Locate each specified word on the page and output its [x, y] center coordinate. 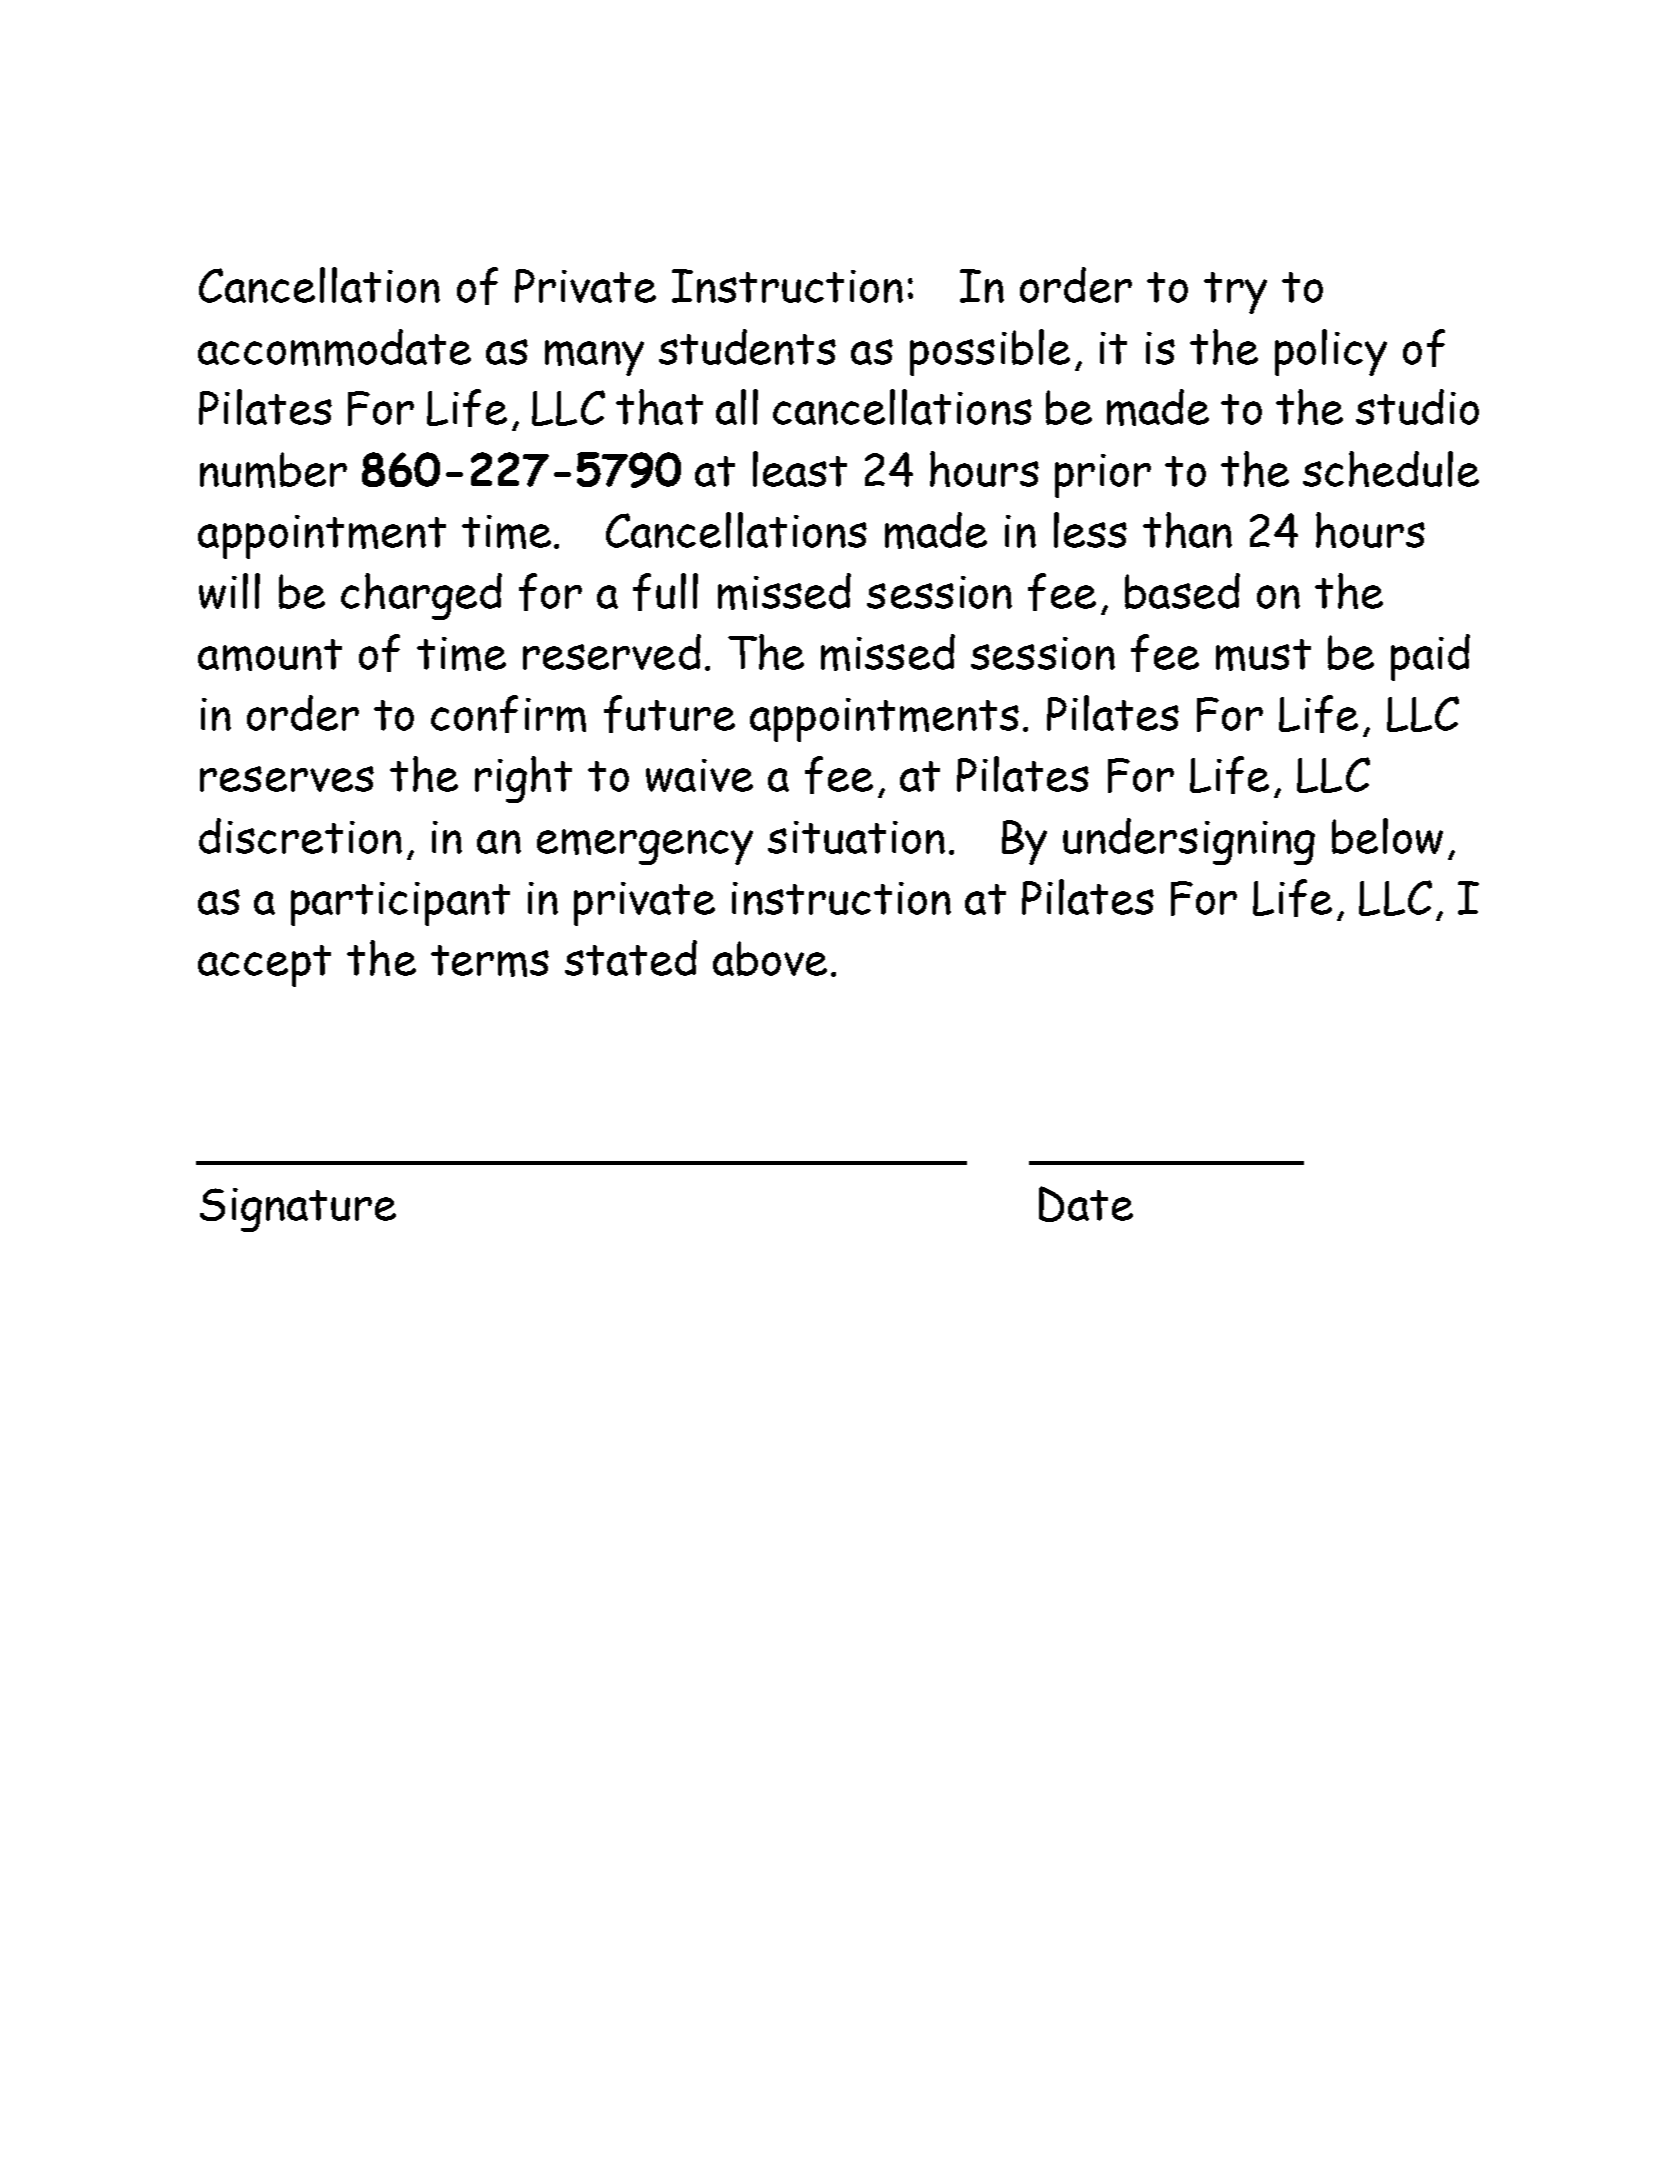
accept [264, 966]
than [1187, 530]
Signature [298, 1210]
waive [699, 775]
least [800, 469]
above [770, 958]
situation [856, 837]
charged [421, 596]
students [747, 347]
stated [631, 958]
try [1235, 293]
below [1387, 836]
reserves [287, 779]
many [594, 358]
